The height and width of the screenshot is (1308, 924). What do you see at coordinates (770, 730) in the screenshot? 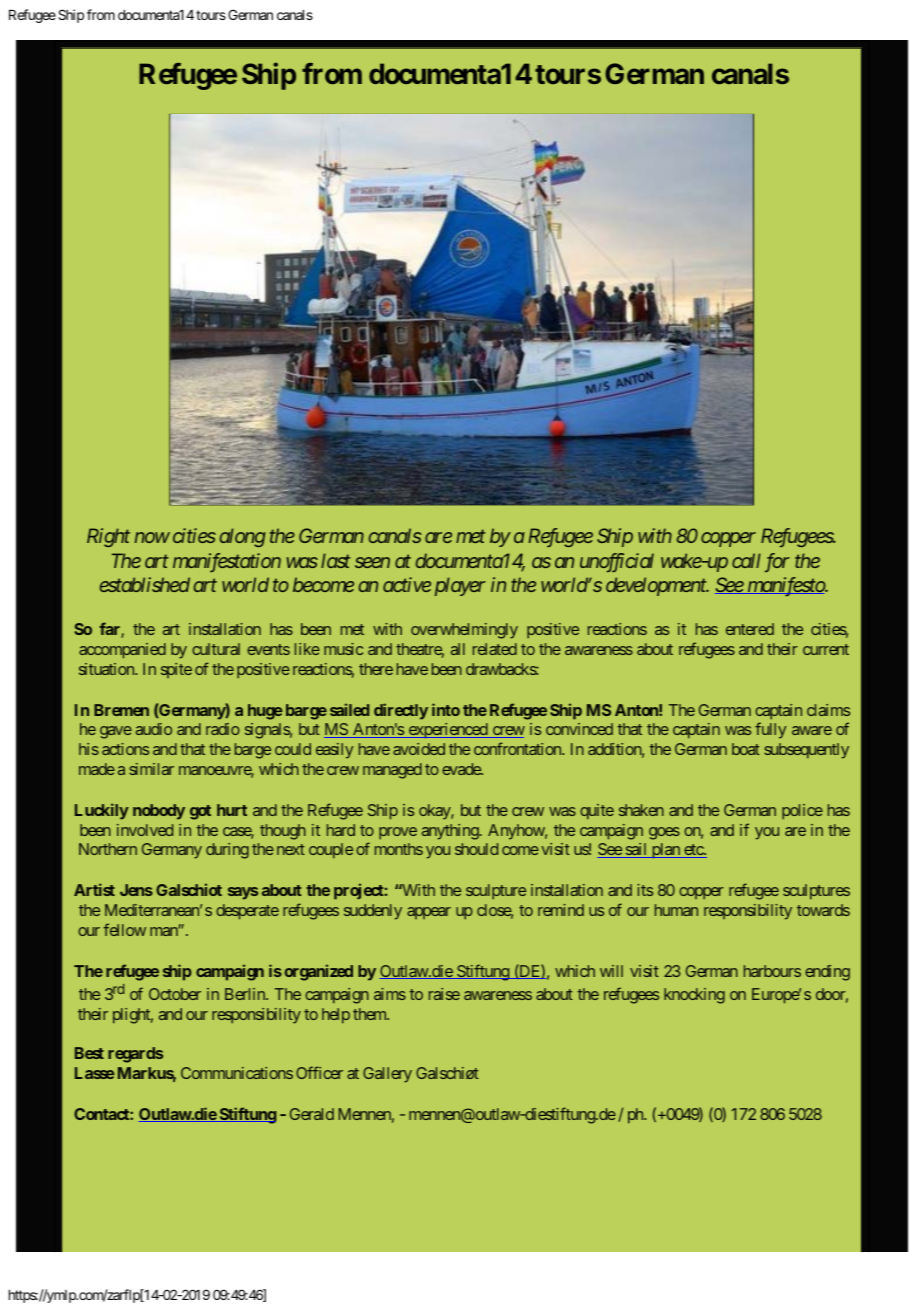
I see `fully` at bounding box center [770, 730].
